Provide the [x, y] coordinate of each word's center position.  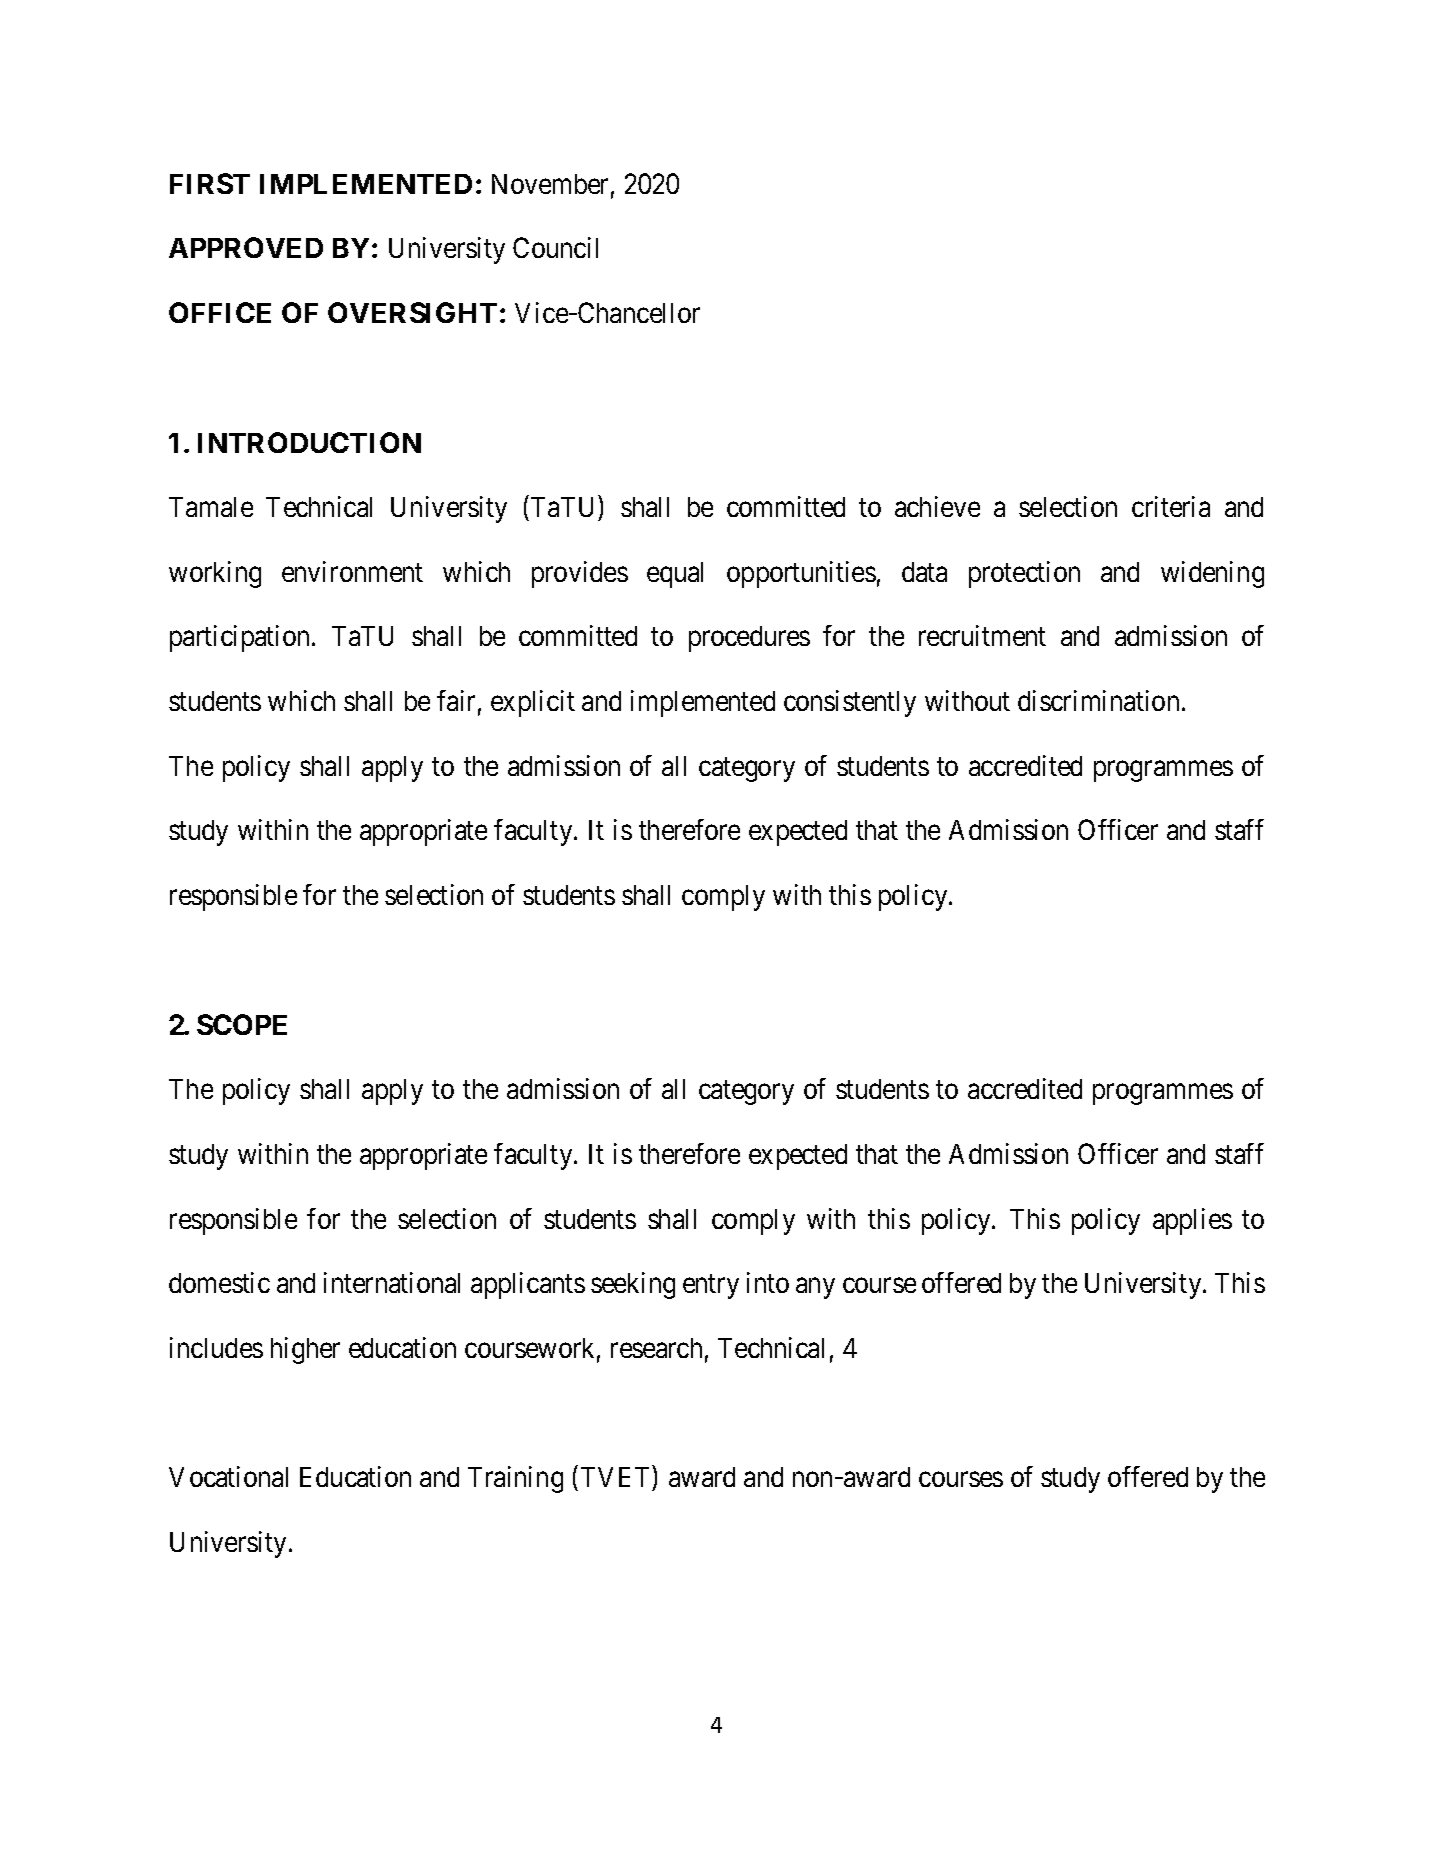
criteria [1171, 506]
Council [555, 247]
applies [1192, 1221]
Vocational [228, 1476]
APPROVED [246, 247]
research [656, 1348]
